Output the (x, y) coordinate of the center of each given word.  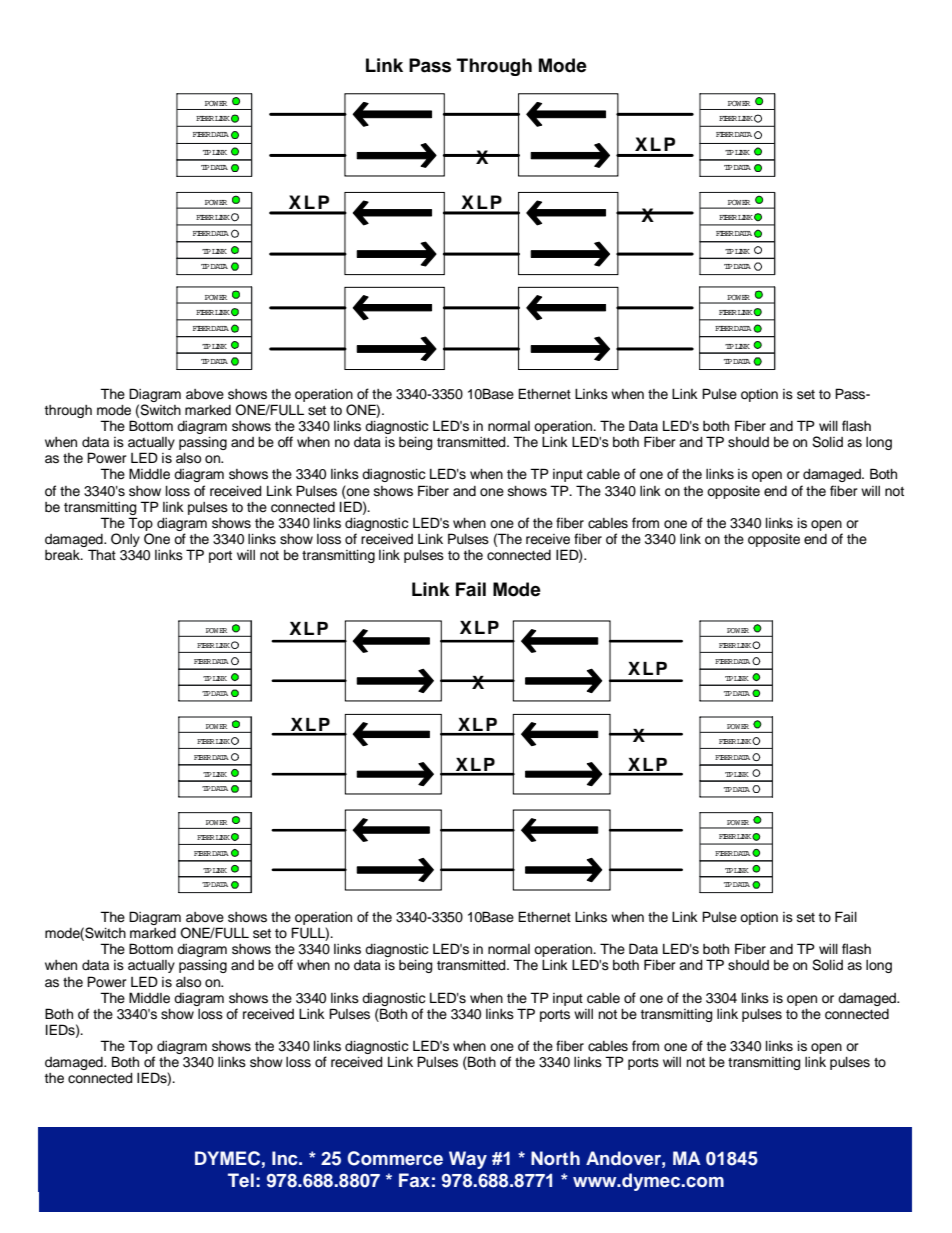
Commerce (395, 1158)
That (102, 554)
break (63, 555)
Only (125, 540)
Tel (241, 1180)
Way (468, 1160)
